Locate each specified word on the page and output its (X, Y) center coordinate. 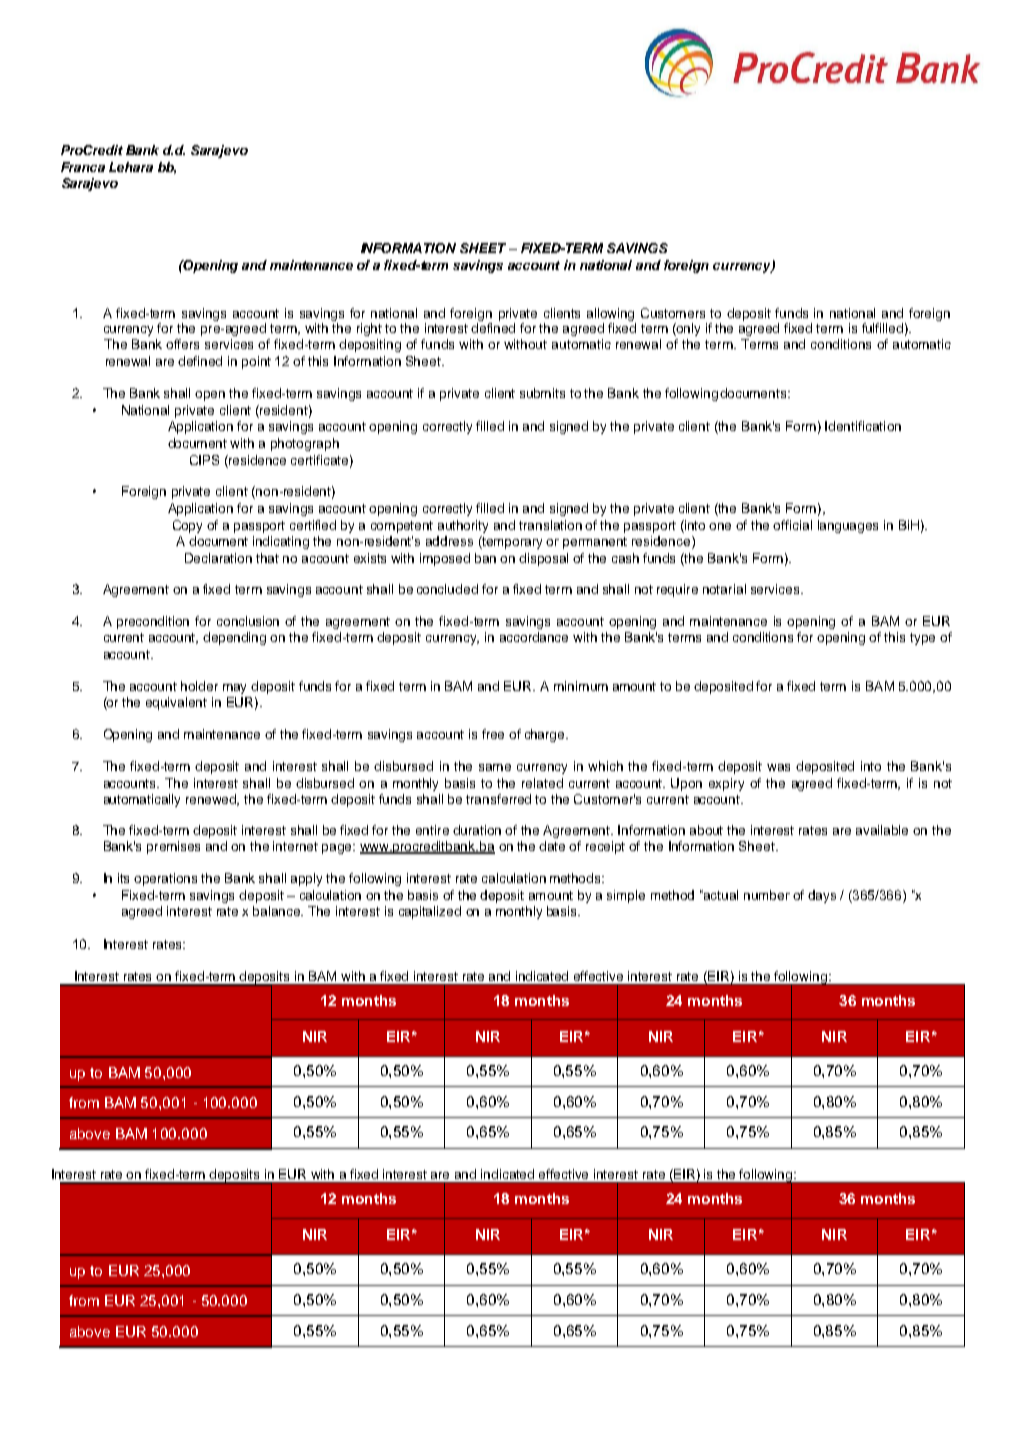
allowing (610, 314)
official (792, 525)
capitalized (430, 912)
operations (165, 879)
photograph (305, 444)
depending (234, 638)
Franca (83, 167)
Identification (863, 426)
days (822, 896)
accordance (534, 637)
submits (542, 393)
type (922, 639)
